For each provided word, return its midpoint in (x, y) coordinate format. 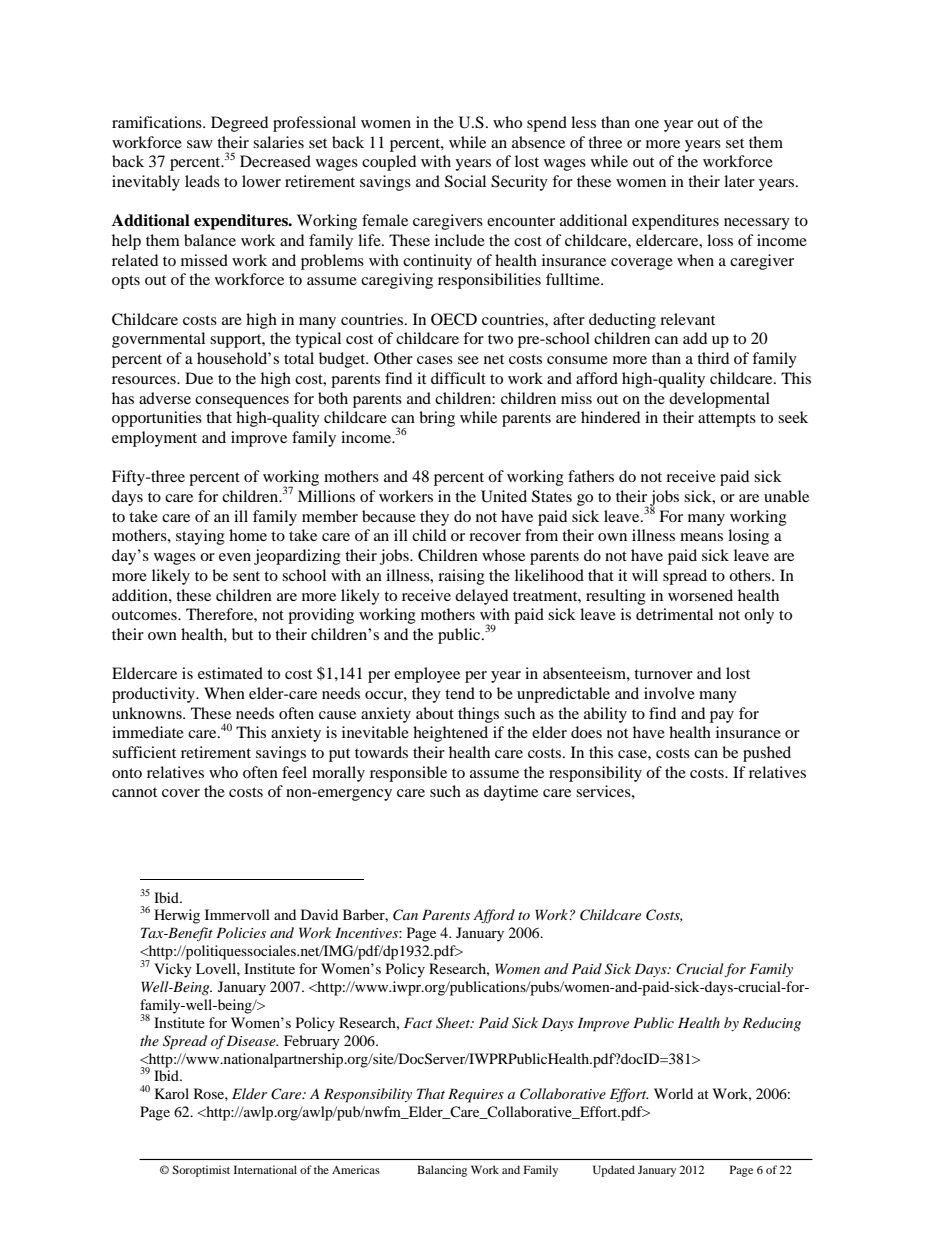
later (739, 181)
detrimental (674, 614)
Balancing (442, 1171)
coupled (389, 163)
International (265, 1169)
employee (427, 675)
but (242, 634)
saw (200, 144)
